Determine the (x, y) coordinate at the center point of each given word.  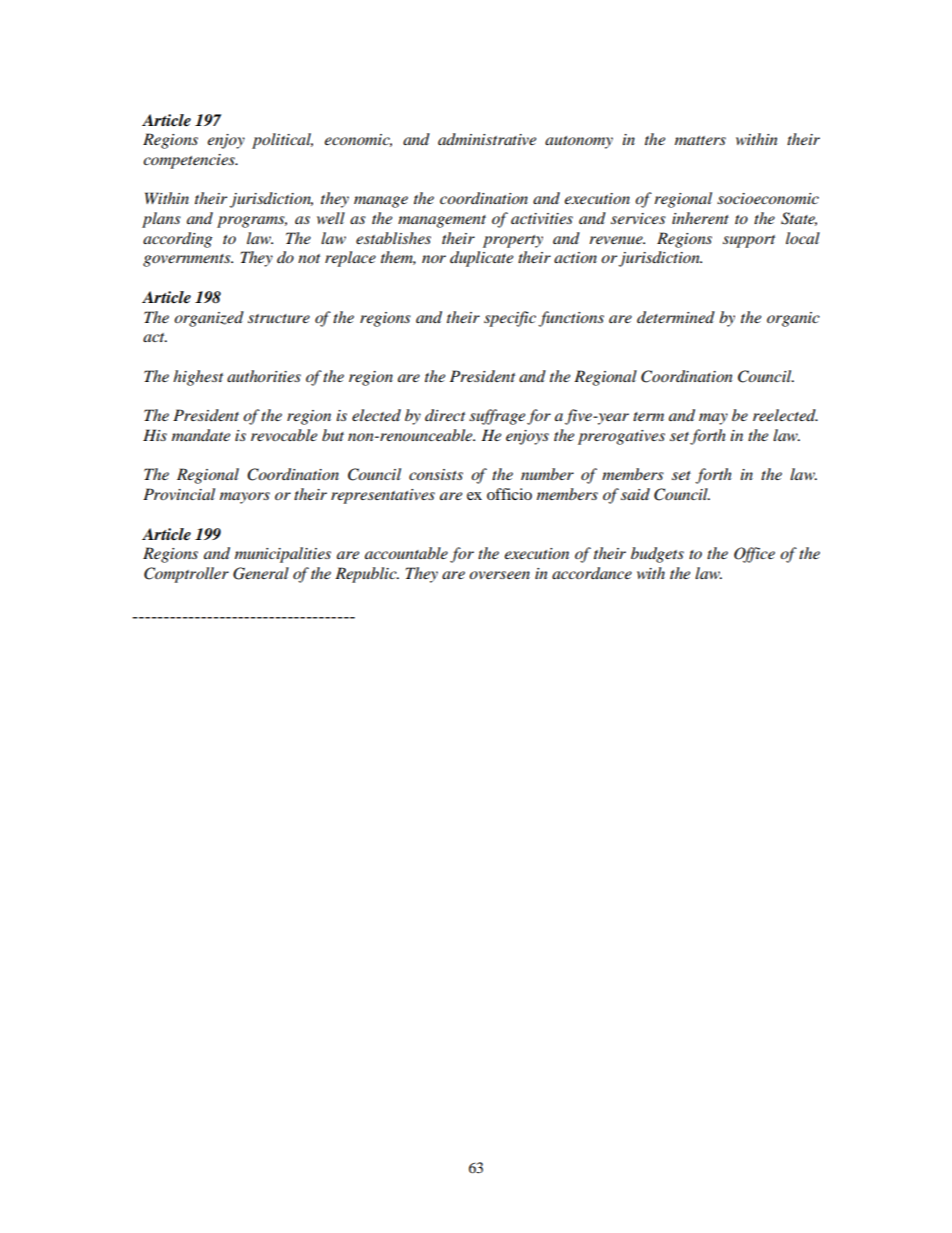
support (749, 241)
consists (436, 474)
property (513, 241)
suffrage (497, 417)
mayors (245, 498)
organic (793, 319)
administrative (487, 139)
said (635, 494)
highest (198, 378)
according (177, 240)
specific (510, 319)
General (261, 573)
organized (209, 319)
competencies (190, 161)
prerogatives (621, 437)
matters (700, 140)
